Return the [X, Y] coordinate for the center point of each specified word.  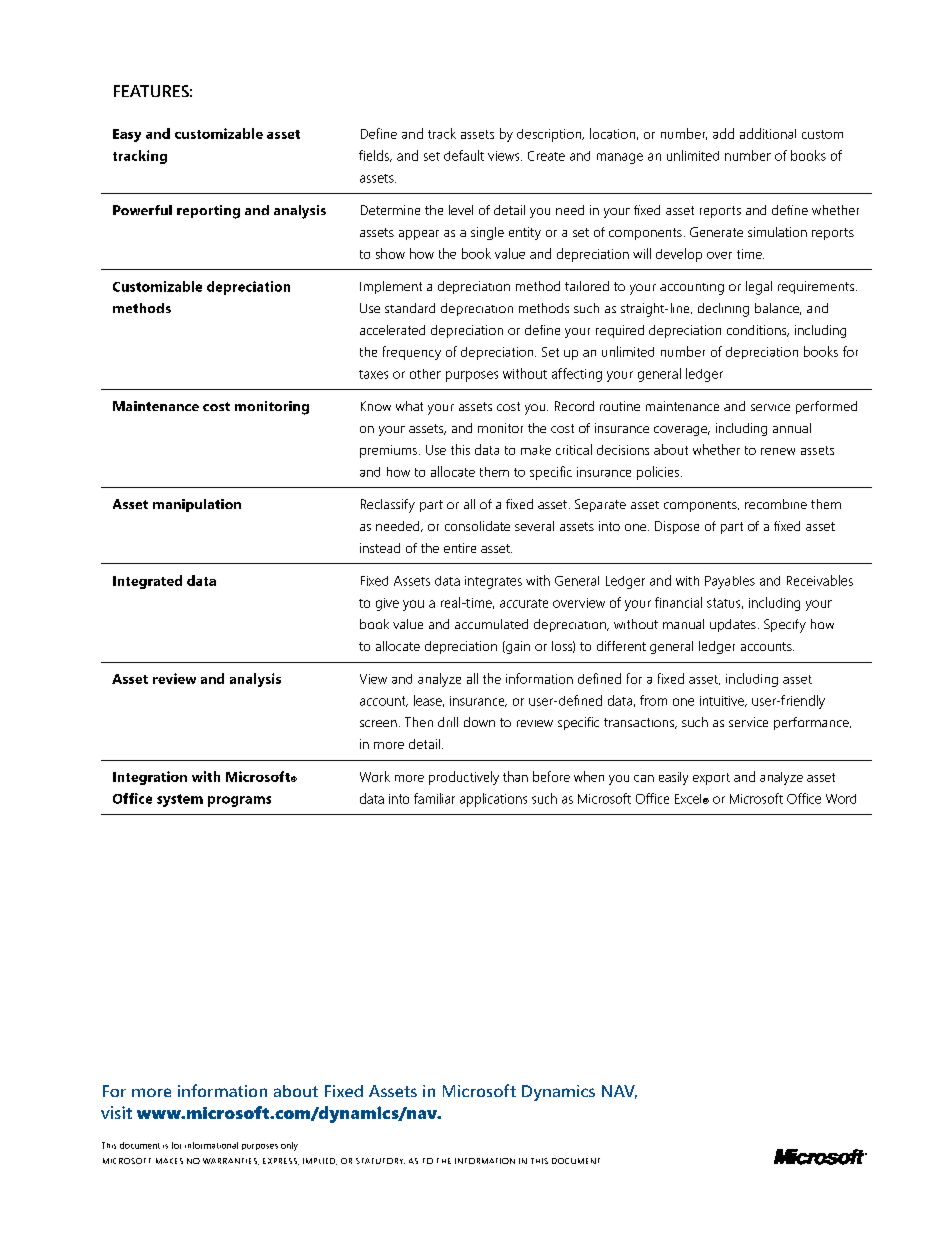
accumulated [491, 624]
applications [493, 800]
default [464, 155]
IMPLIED [320, 1161]
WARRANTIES [231, 1161]
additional [768, 133]
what [409, 406]
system [180, 800]
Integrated [147, 582]
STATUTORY [380, 1161]
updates [733, 625]
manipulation [197, 505]
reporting [208, 212]
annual [792, 428]
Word [841, 799]
